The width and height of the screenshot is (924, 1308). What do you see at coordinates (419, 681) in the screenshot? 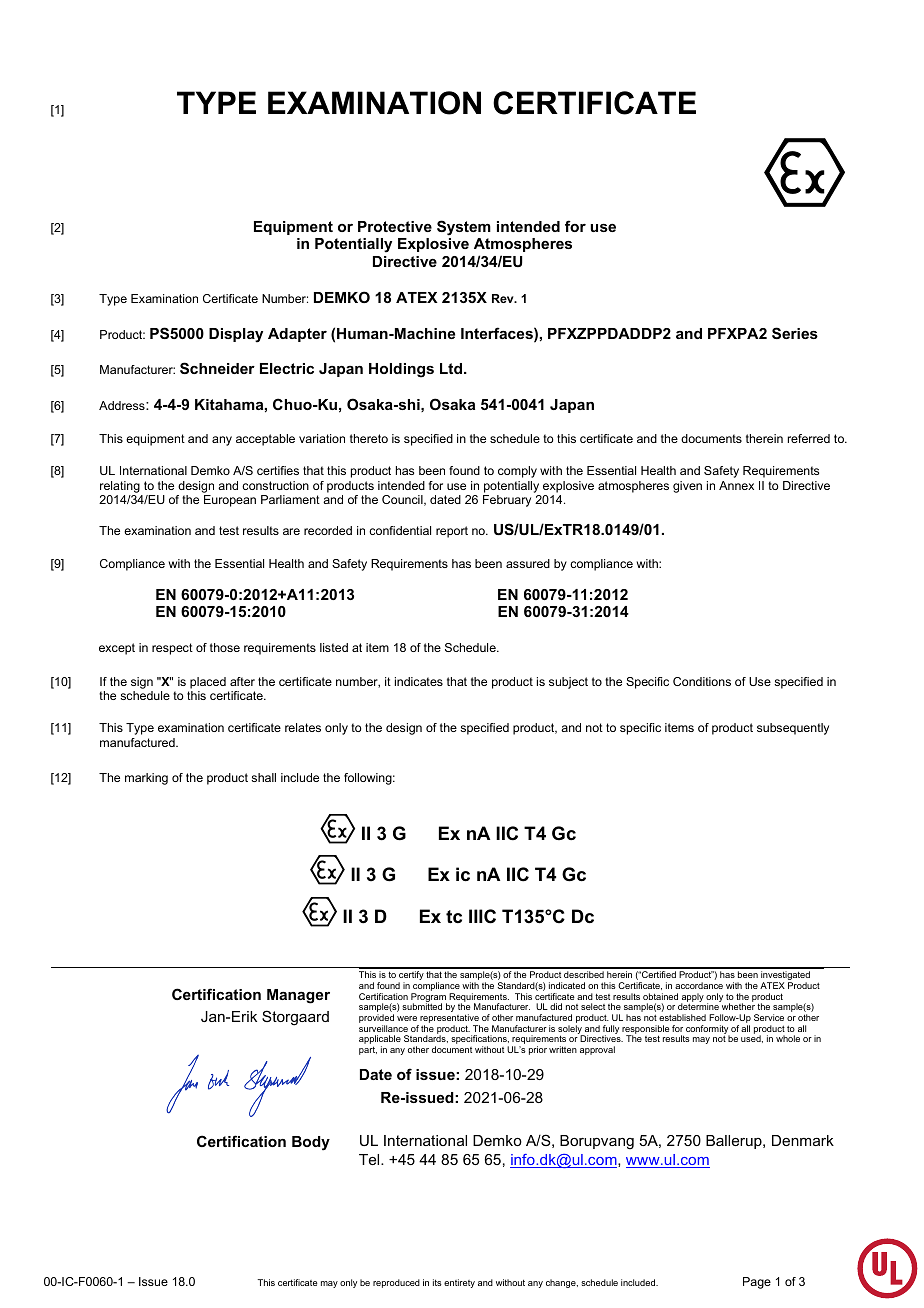
I see `indicates` at bounding box center [419, 681].
